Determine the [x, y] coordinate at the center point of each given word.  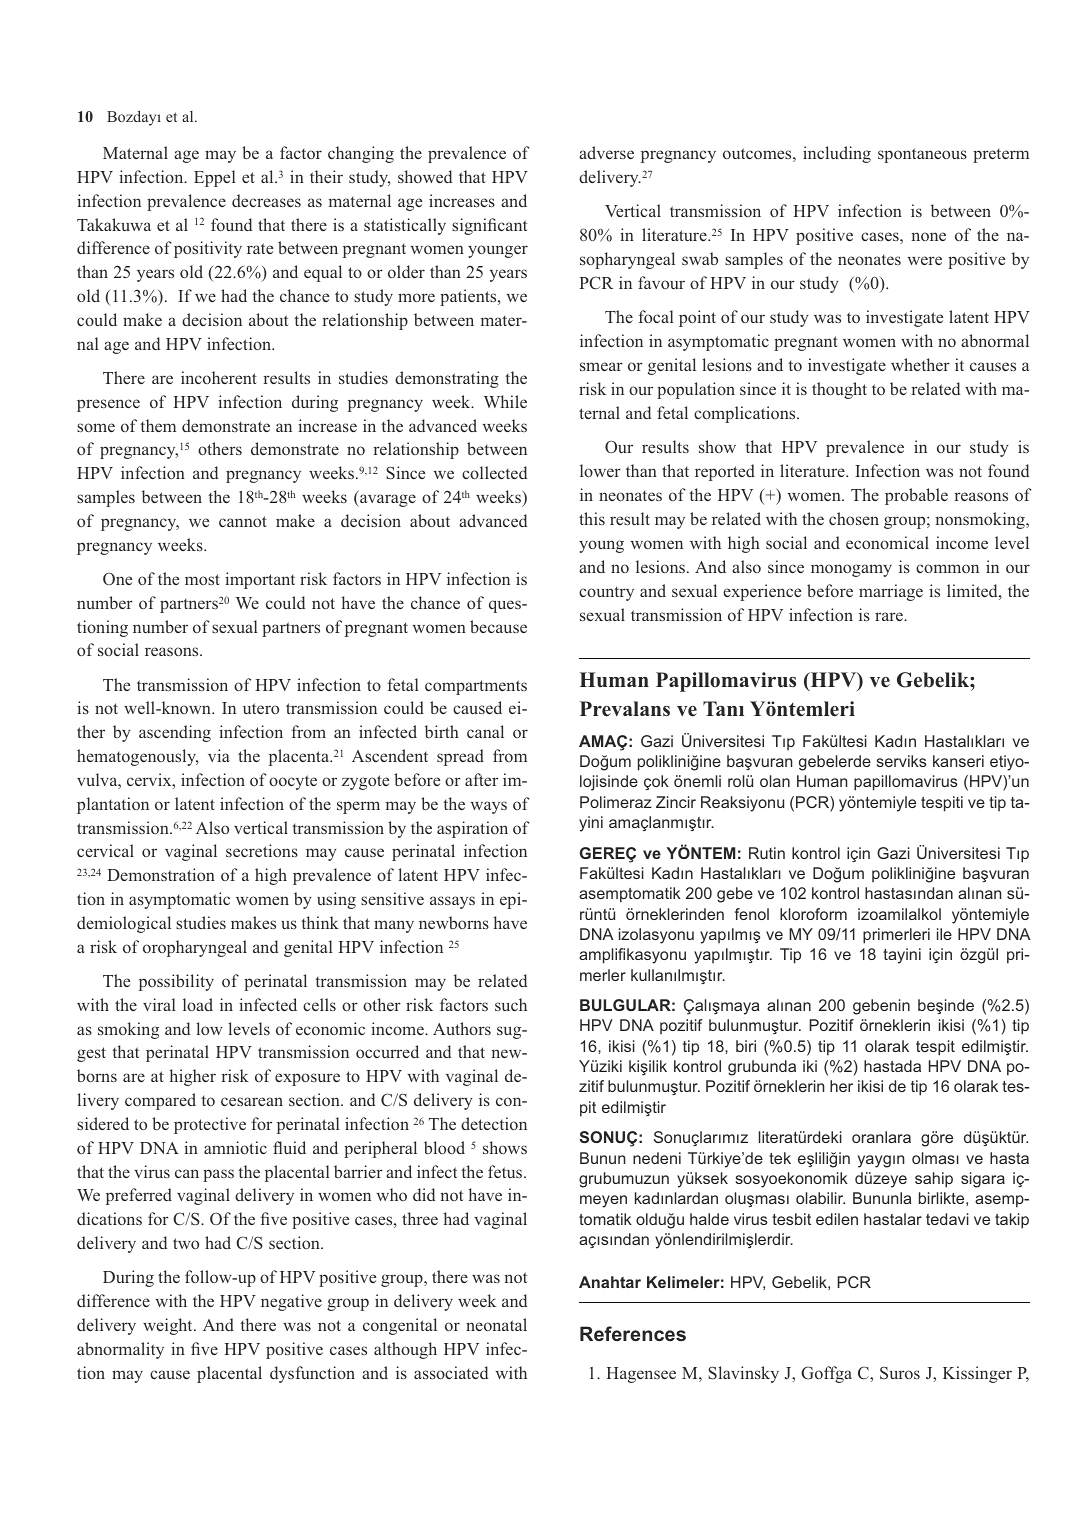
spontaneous [922, 155]
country [606, 594]
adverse [606, 152]
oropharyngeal [195, 948]
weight [169, 1326]
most [202, 579]
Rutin [767, 853]
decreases [266, 200]
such [511, 1004]
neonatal [496, 1324]
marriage [891, 592]
